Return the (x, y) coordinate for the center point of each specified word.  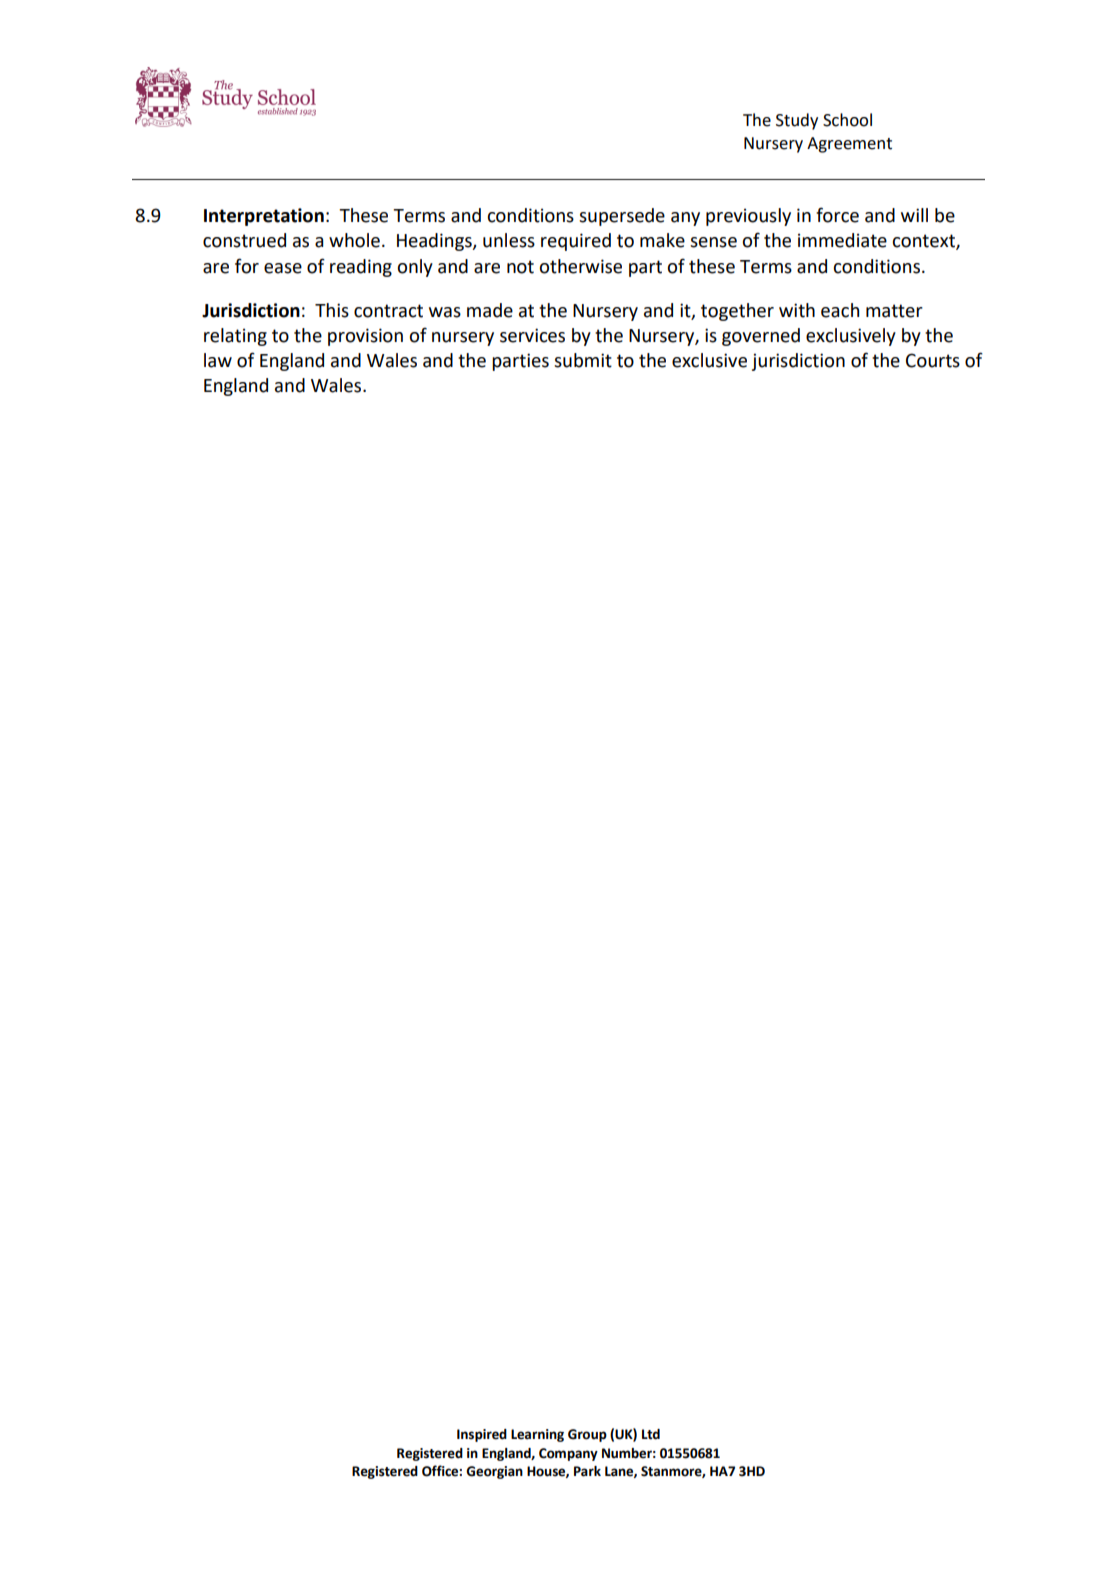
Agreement (849, 145)
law (218, 360)
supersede (622, 217)
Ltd (651, 1434)
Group (587, 1435)
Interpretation (264, 217)
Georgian (494, 1472)
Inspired (482, 1435)
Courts (933, 360)
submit (583, 360)
